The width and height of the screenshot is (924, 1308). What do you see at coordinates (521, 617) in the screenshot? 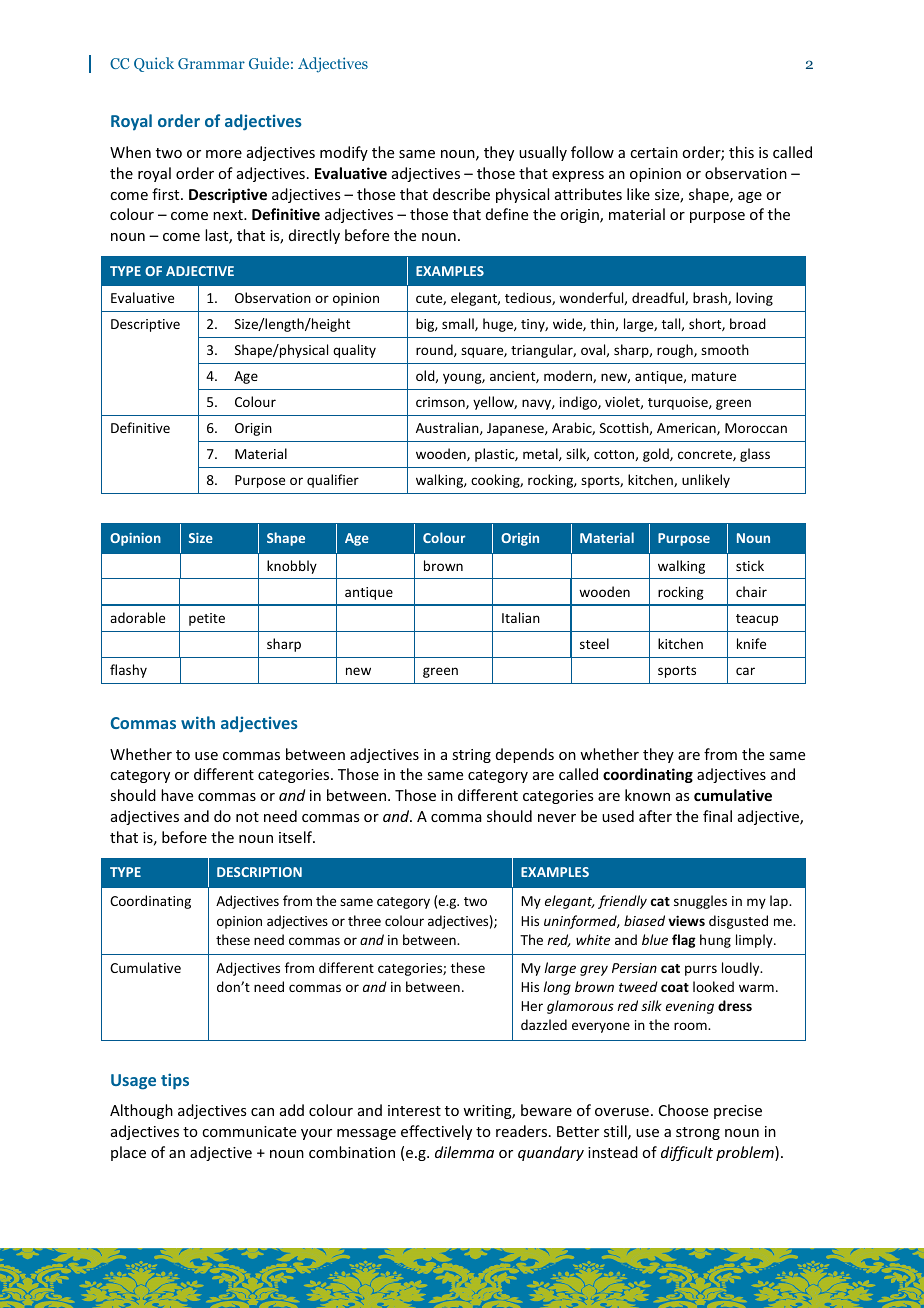
I see `Italian` at bounding box center [521, 617].
